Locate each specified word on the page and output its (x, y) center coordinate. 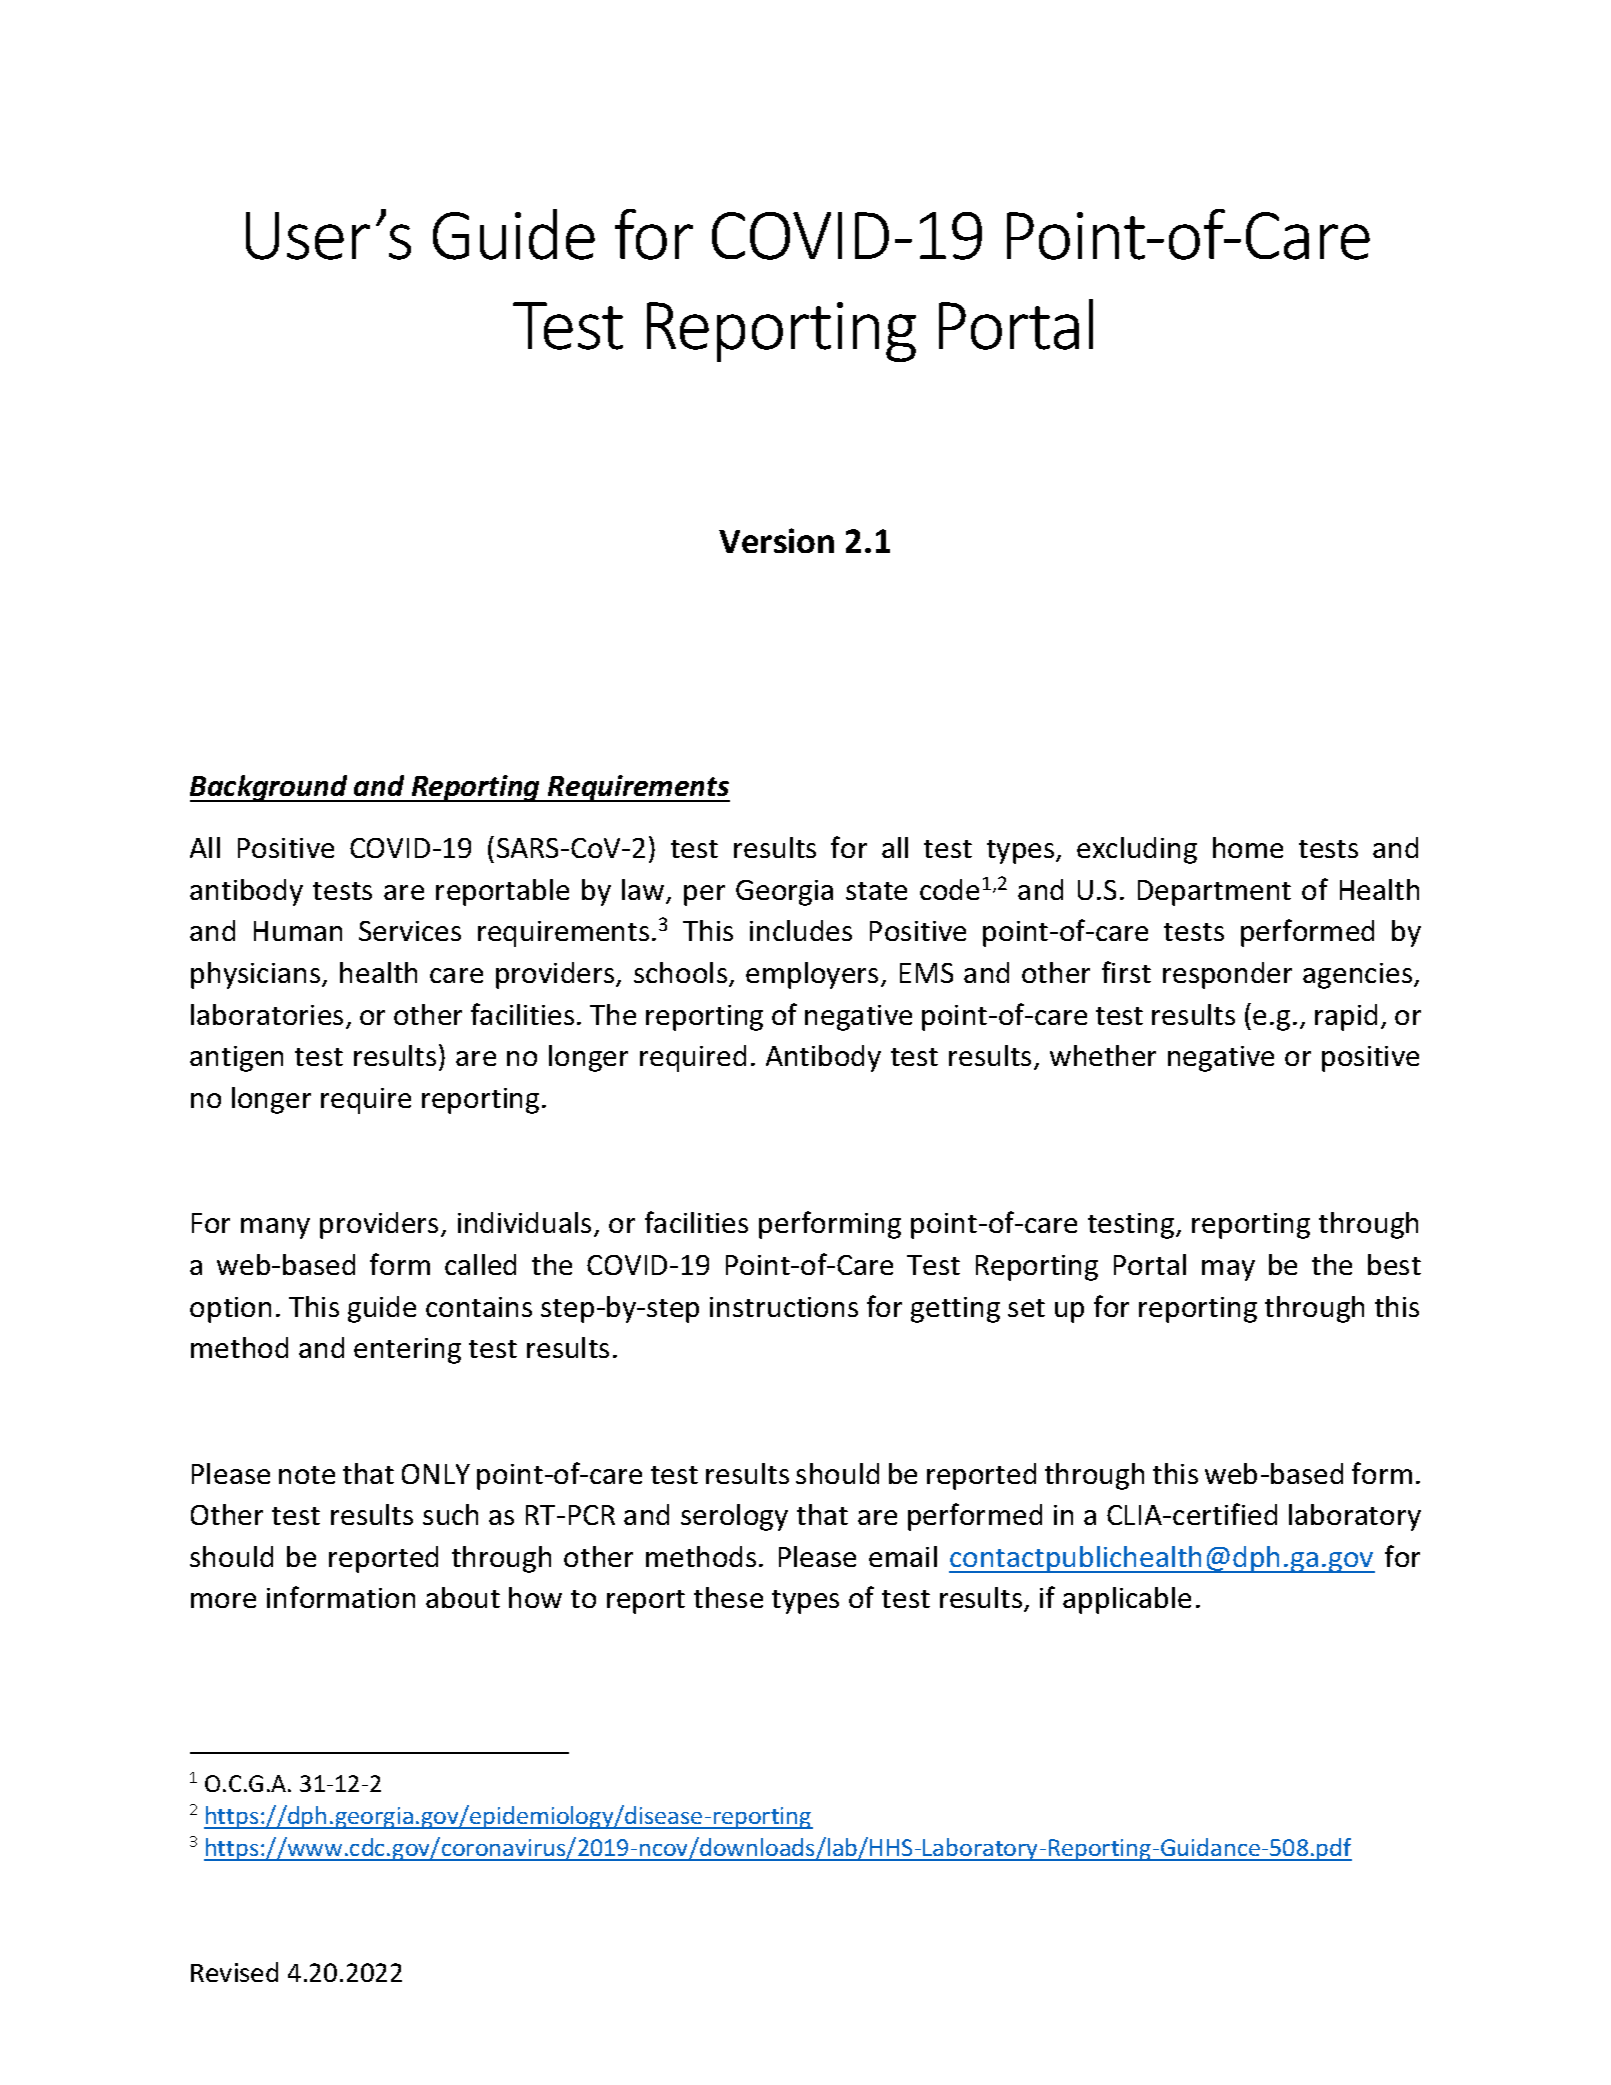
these (728, 1597)
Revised (234, 1972)
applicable (1127, 1600)
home (1248, 847)
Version (776, 540)
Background (270, 788)
